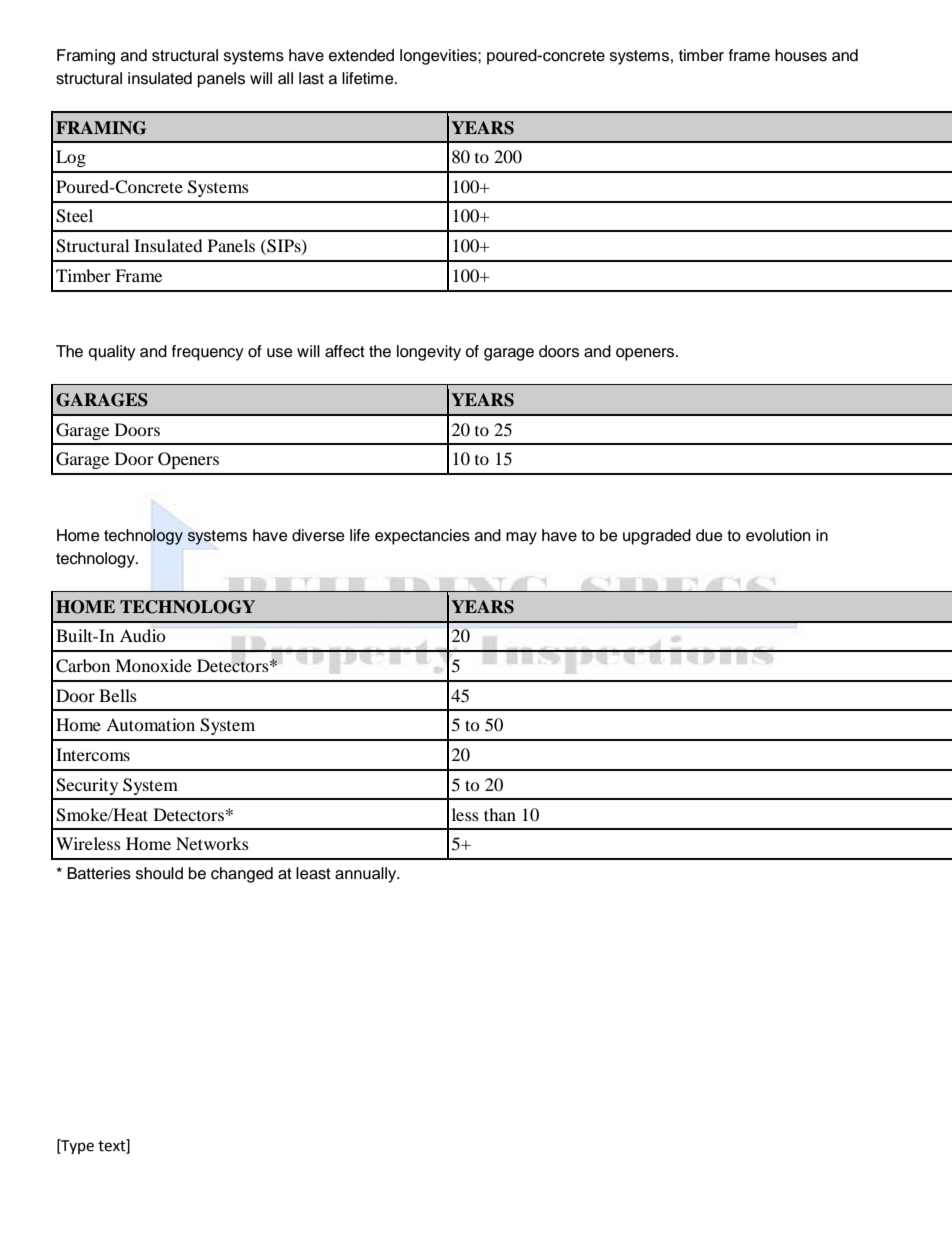 This image has width=952, height=1233. I want to click on due, so click(709, 535).
